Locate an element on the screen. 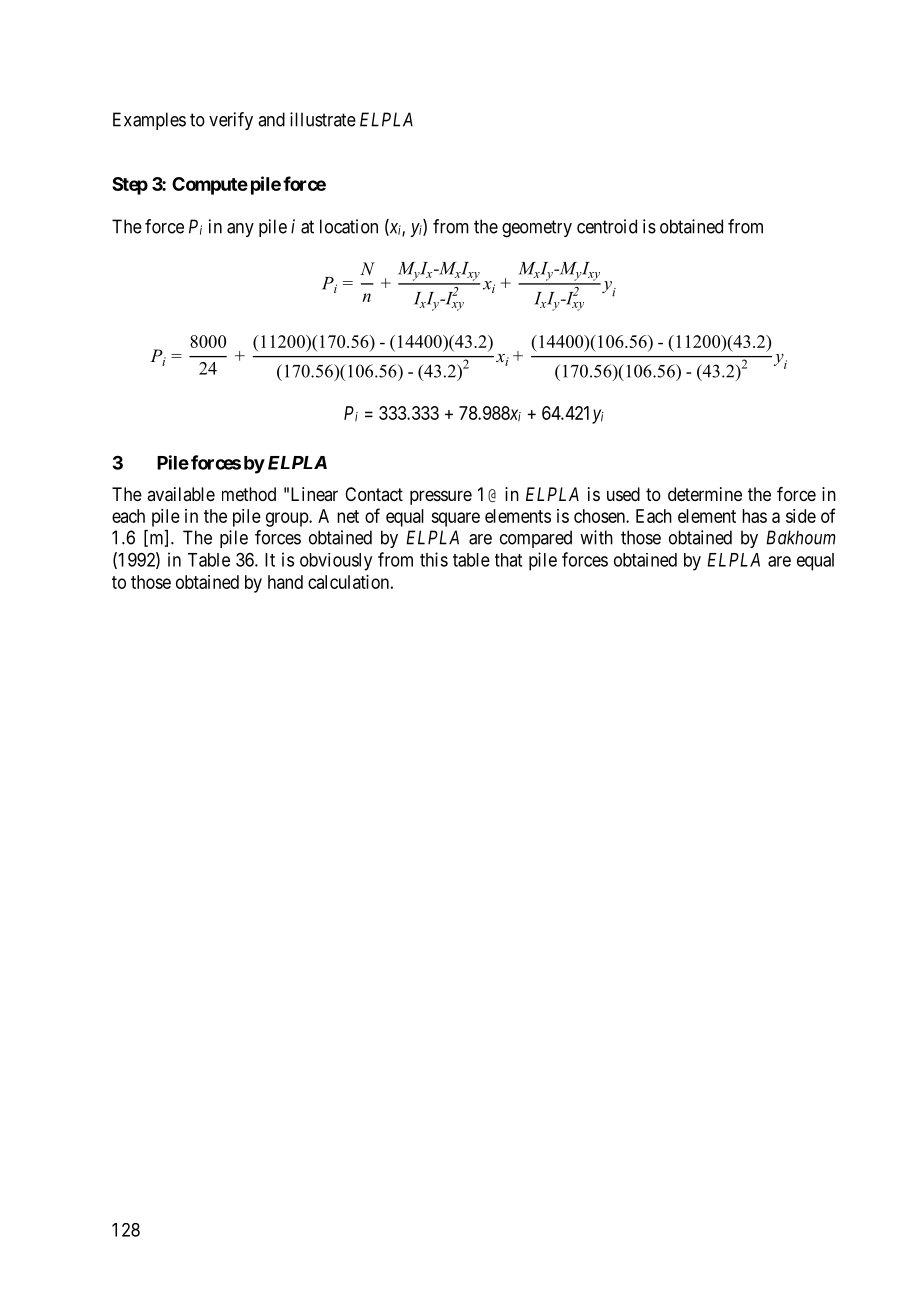 The width and height of the screenshot is (924, 1307). Contact is located at coordinates (374, 494).
